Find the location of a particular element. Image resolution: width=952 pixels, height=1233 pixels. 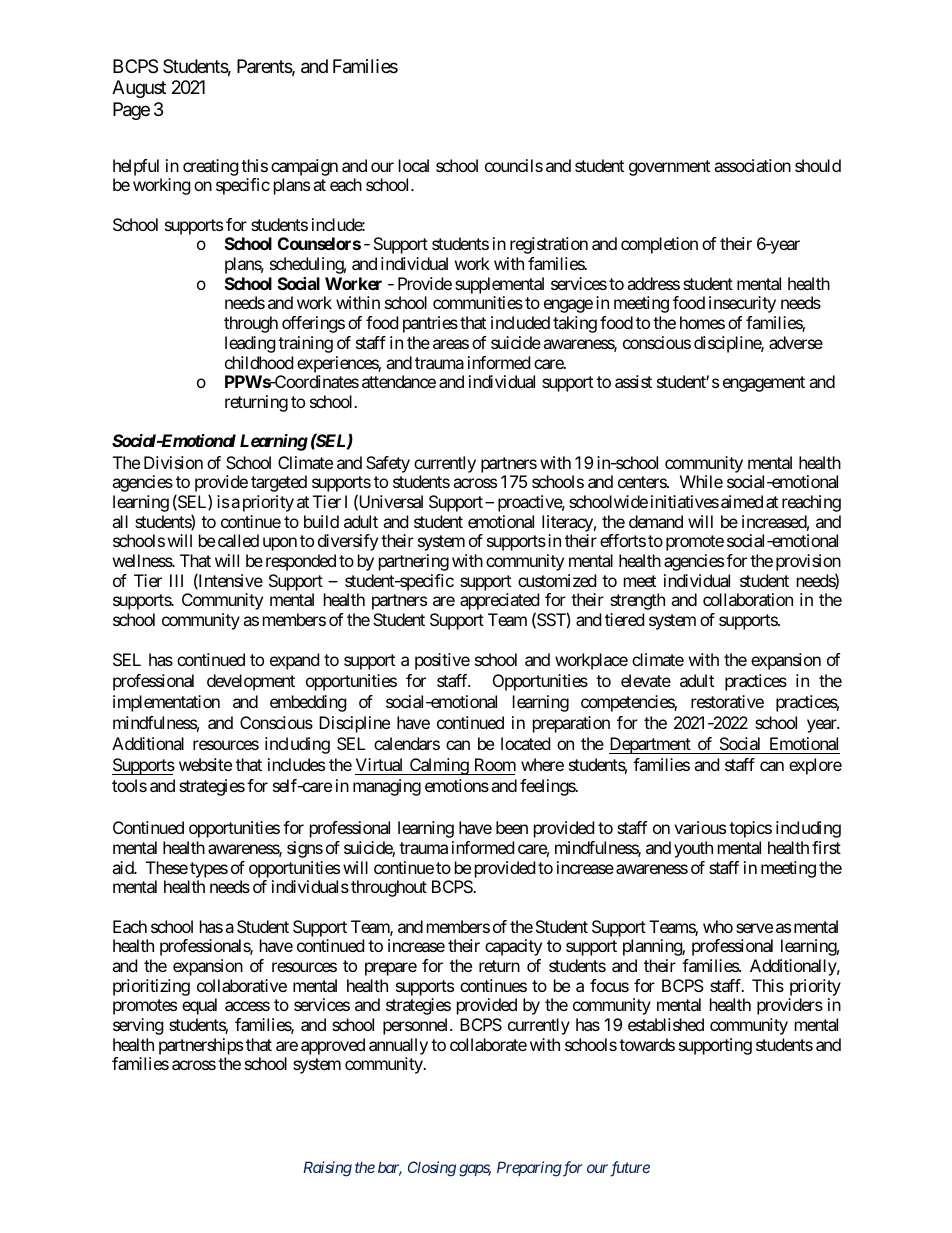

aid is located at coordinates (123, 867).
